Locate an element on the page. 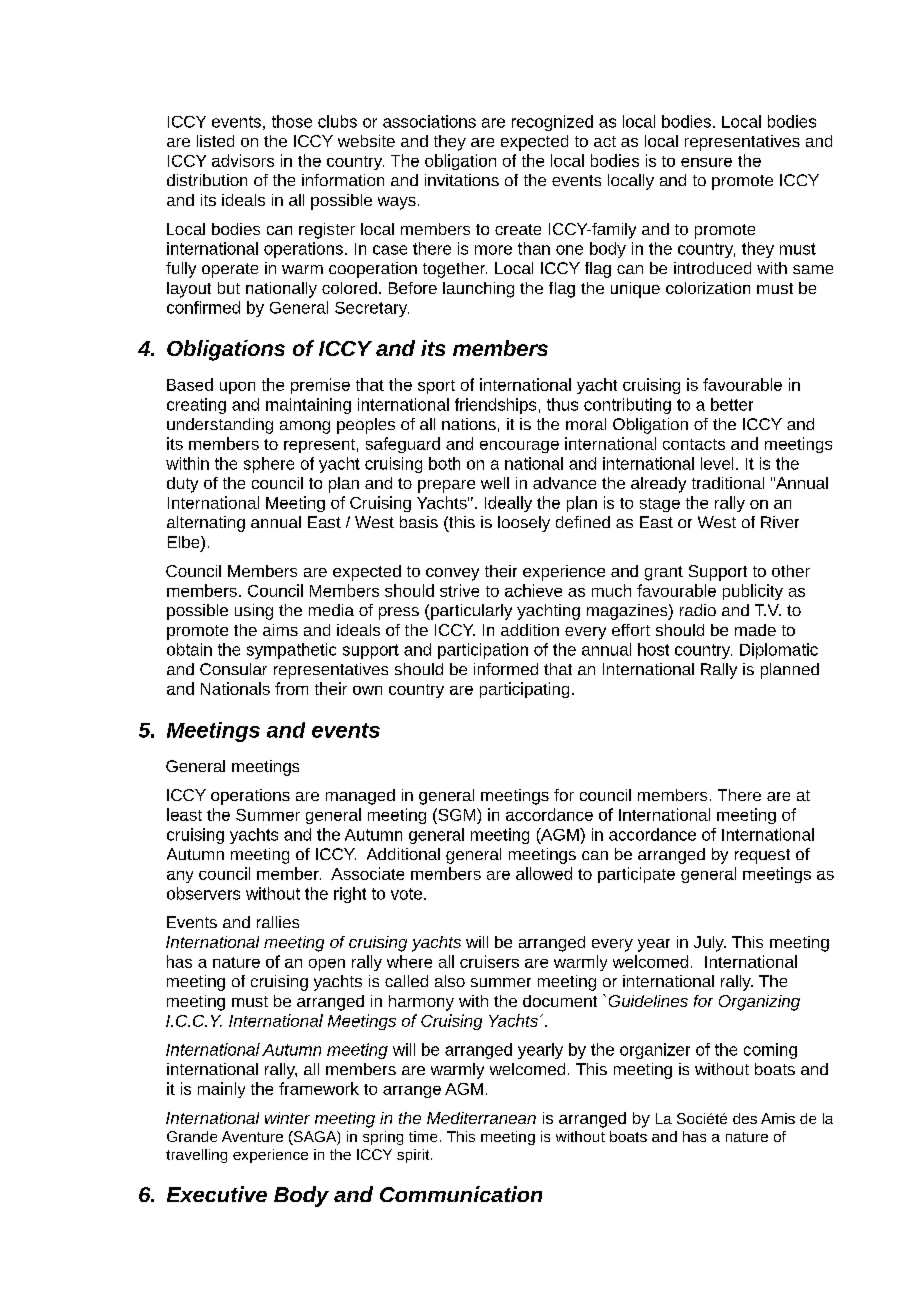  SGM is located at coordinates (457, 814).
